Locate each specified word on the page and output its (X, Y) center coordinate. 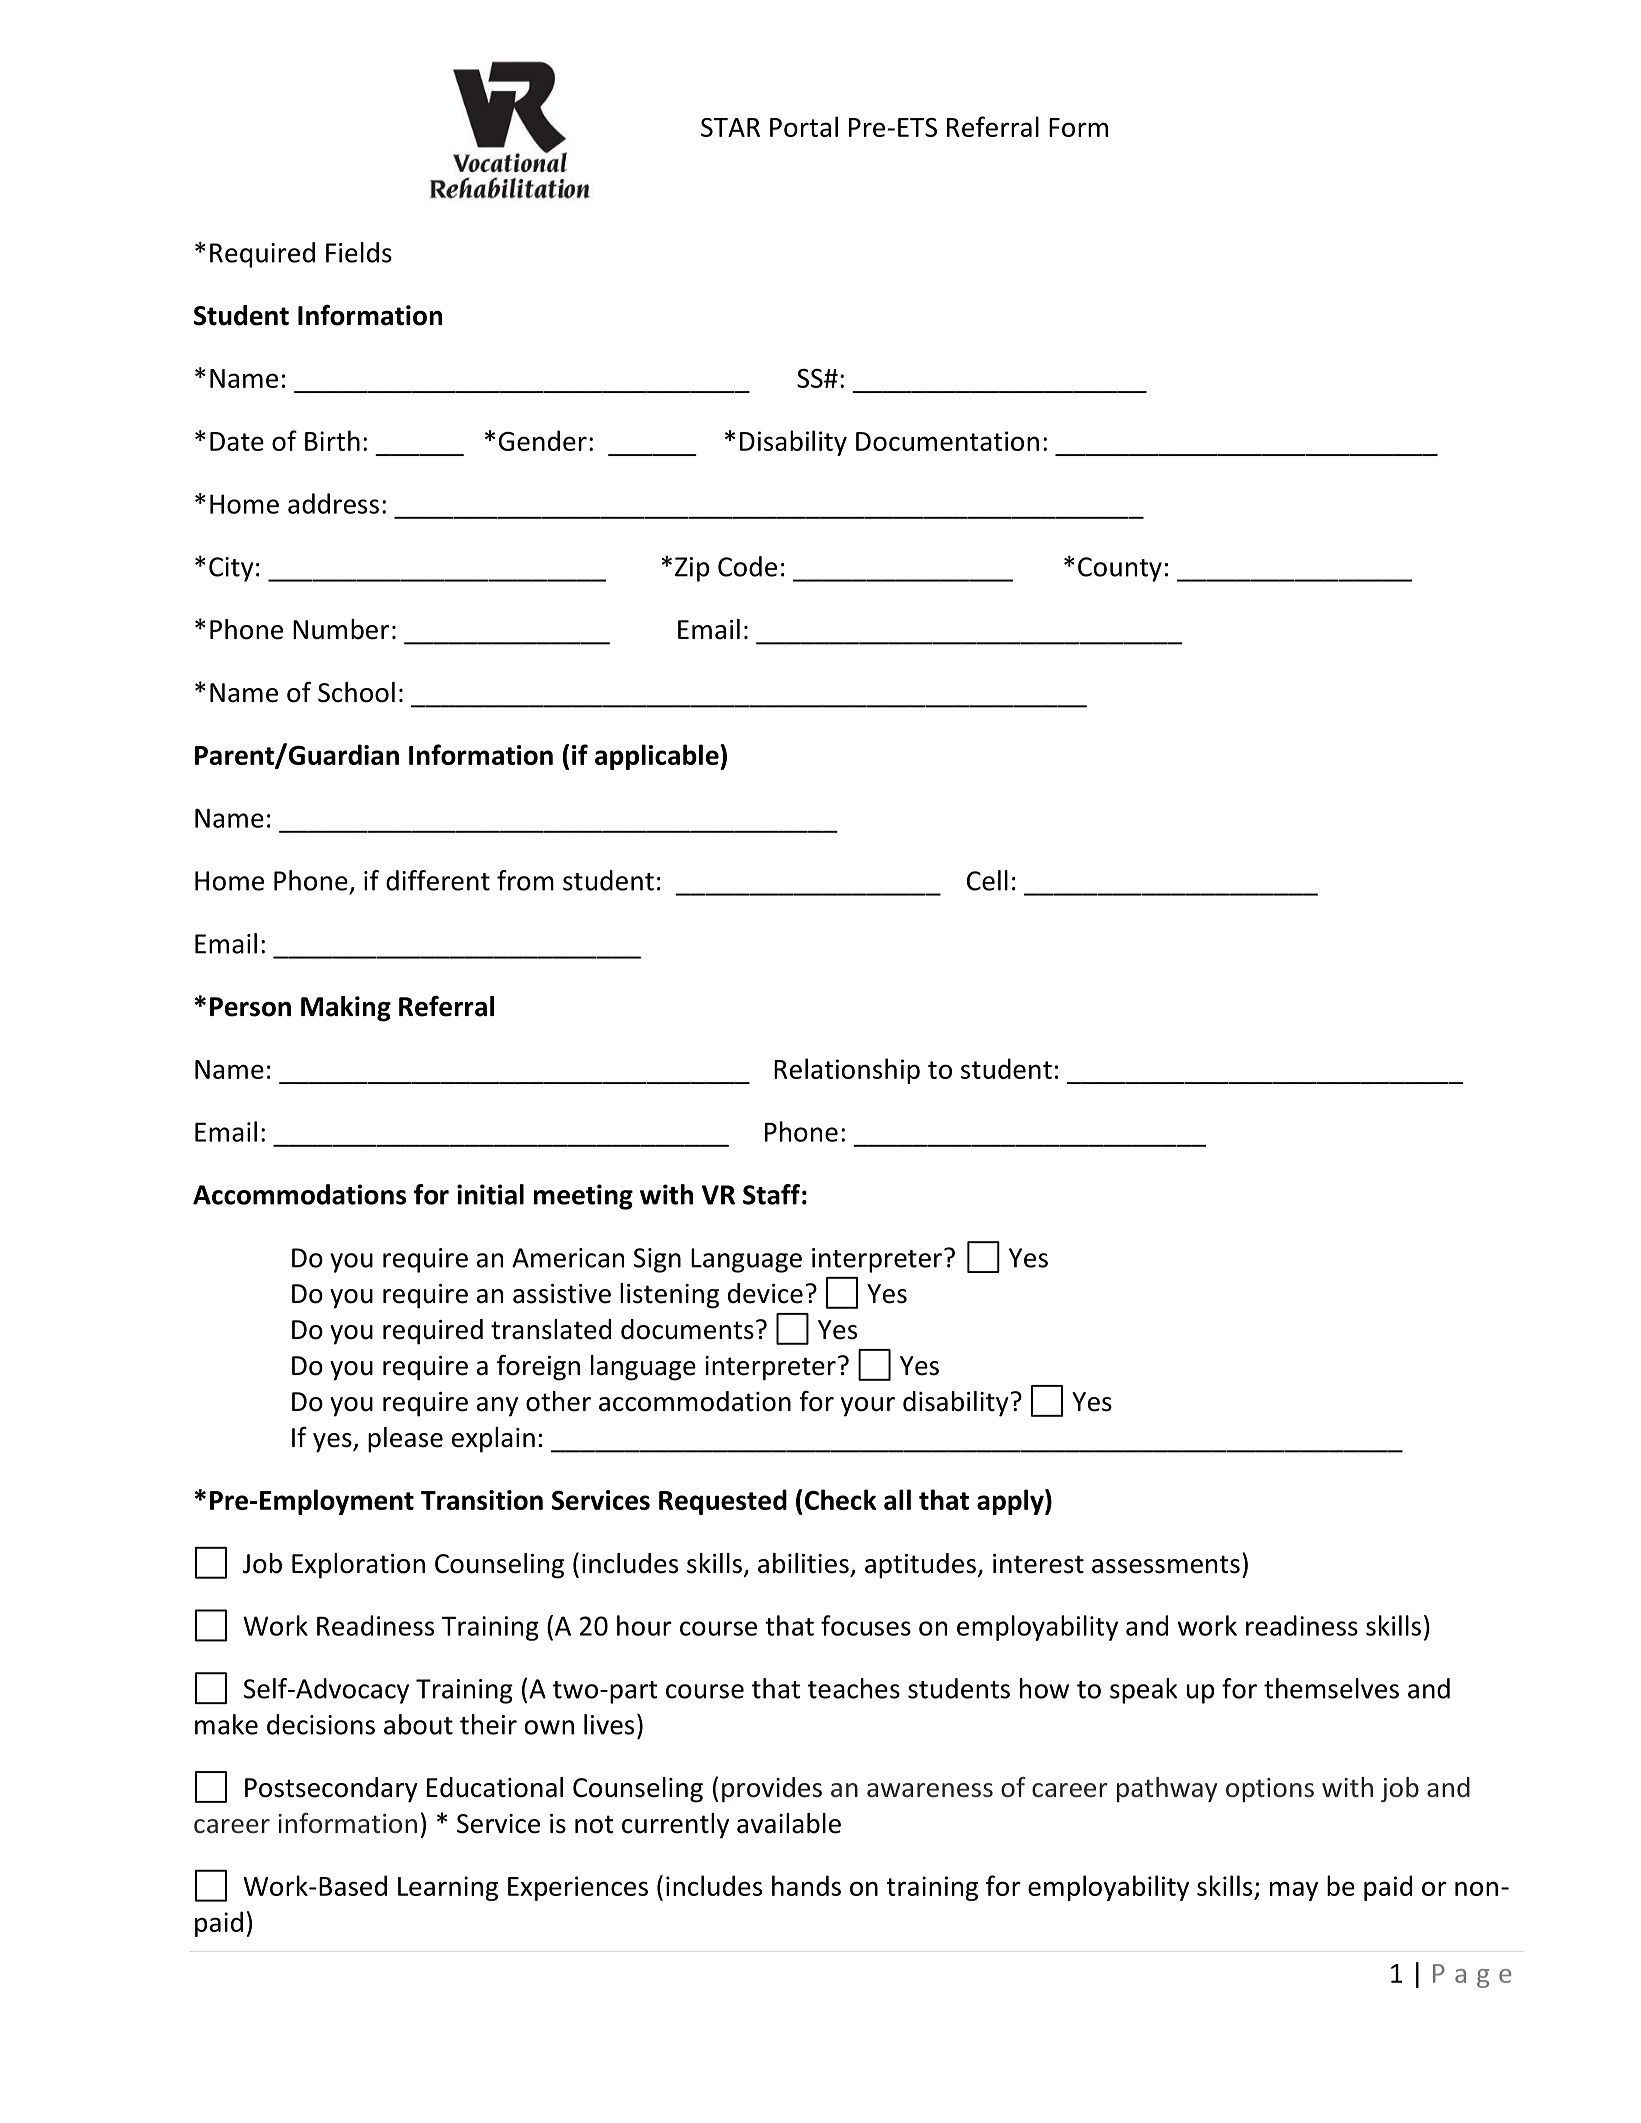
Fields (359, 252)
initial (490, 1194)
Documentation (947, 441)
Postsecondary (331, 1790)
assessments (1166, 1564)
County (1120, 569)
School (356, 692)
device (765, 1293)
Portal (804, 126)
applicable (657, 757)
